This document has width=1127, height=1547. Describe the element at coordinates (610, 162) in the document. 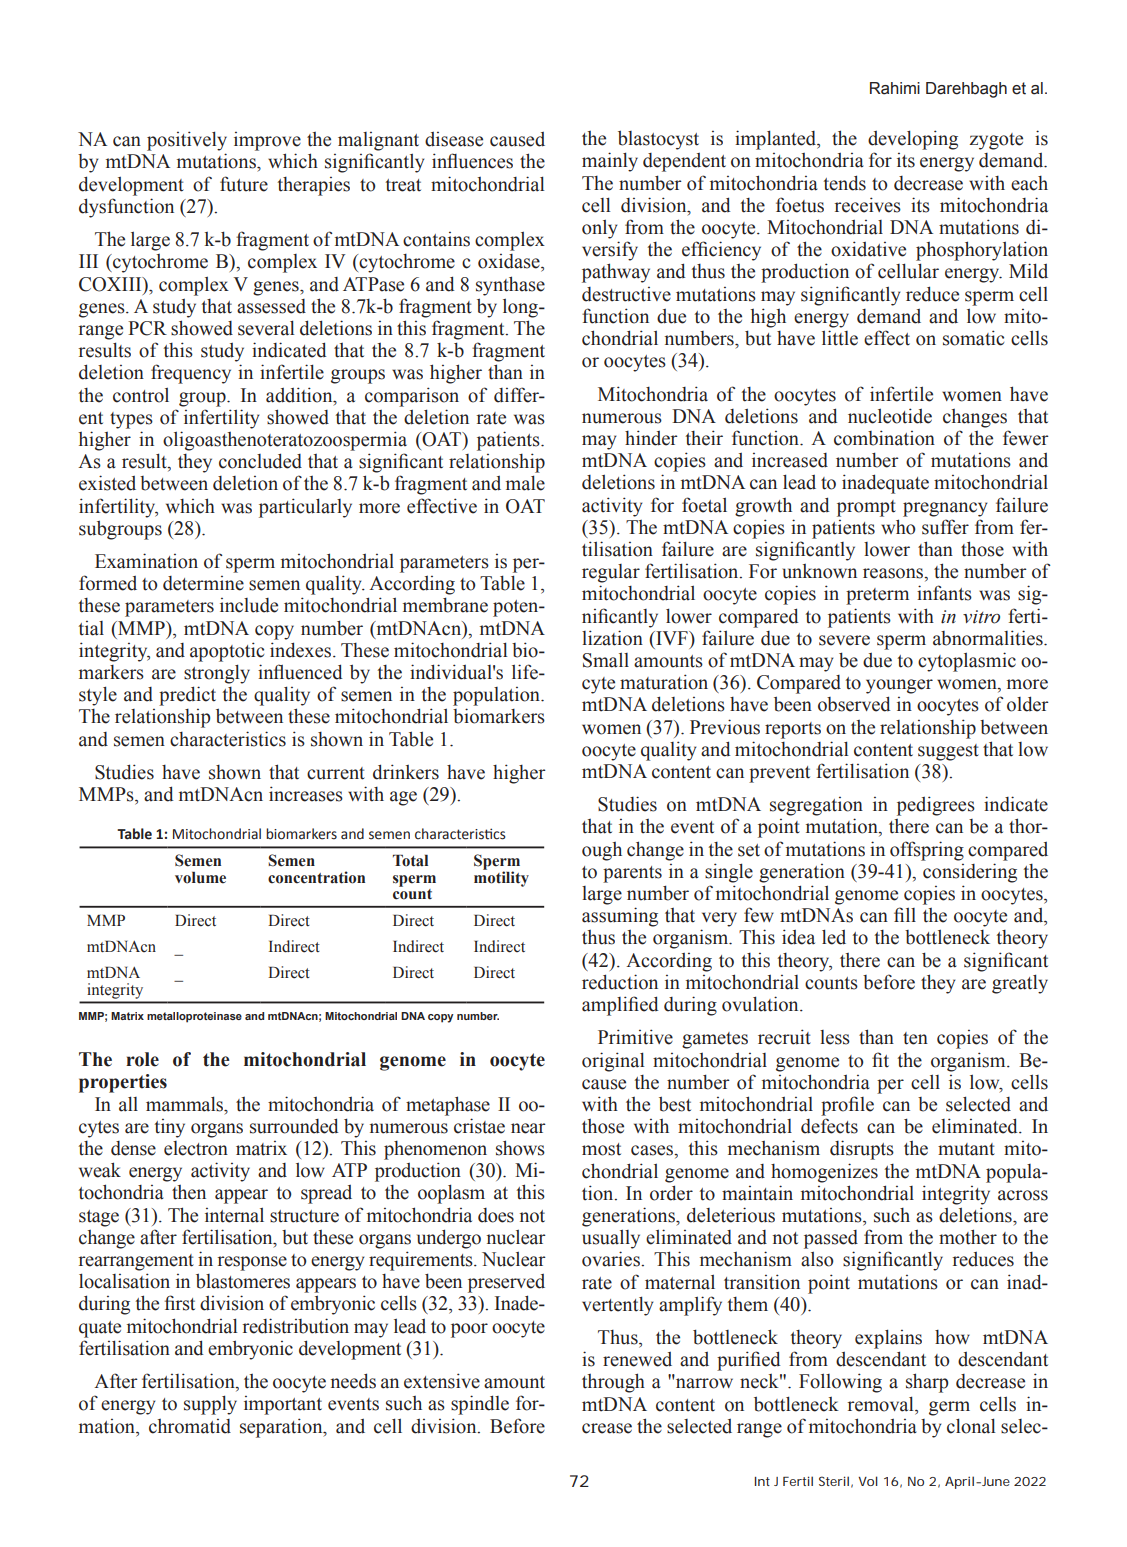

I see `mainly` at that location.
